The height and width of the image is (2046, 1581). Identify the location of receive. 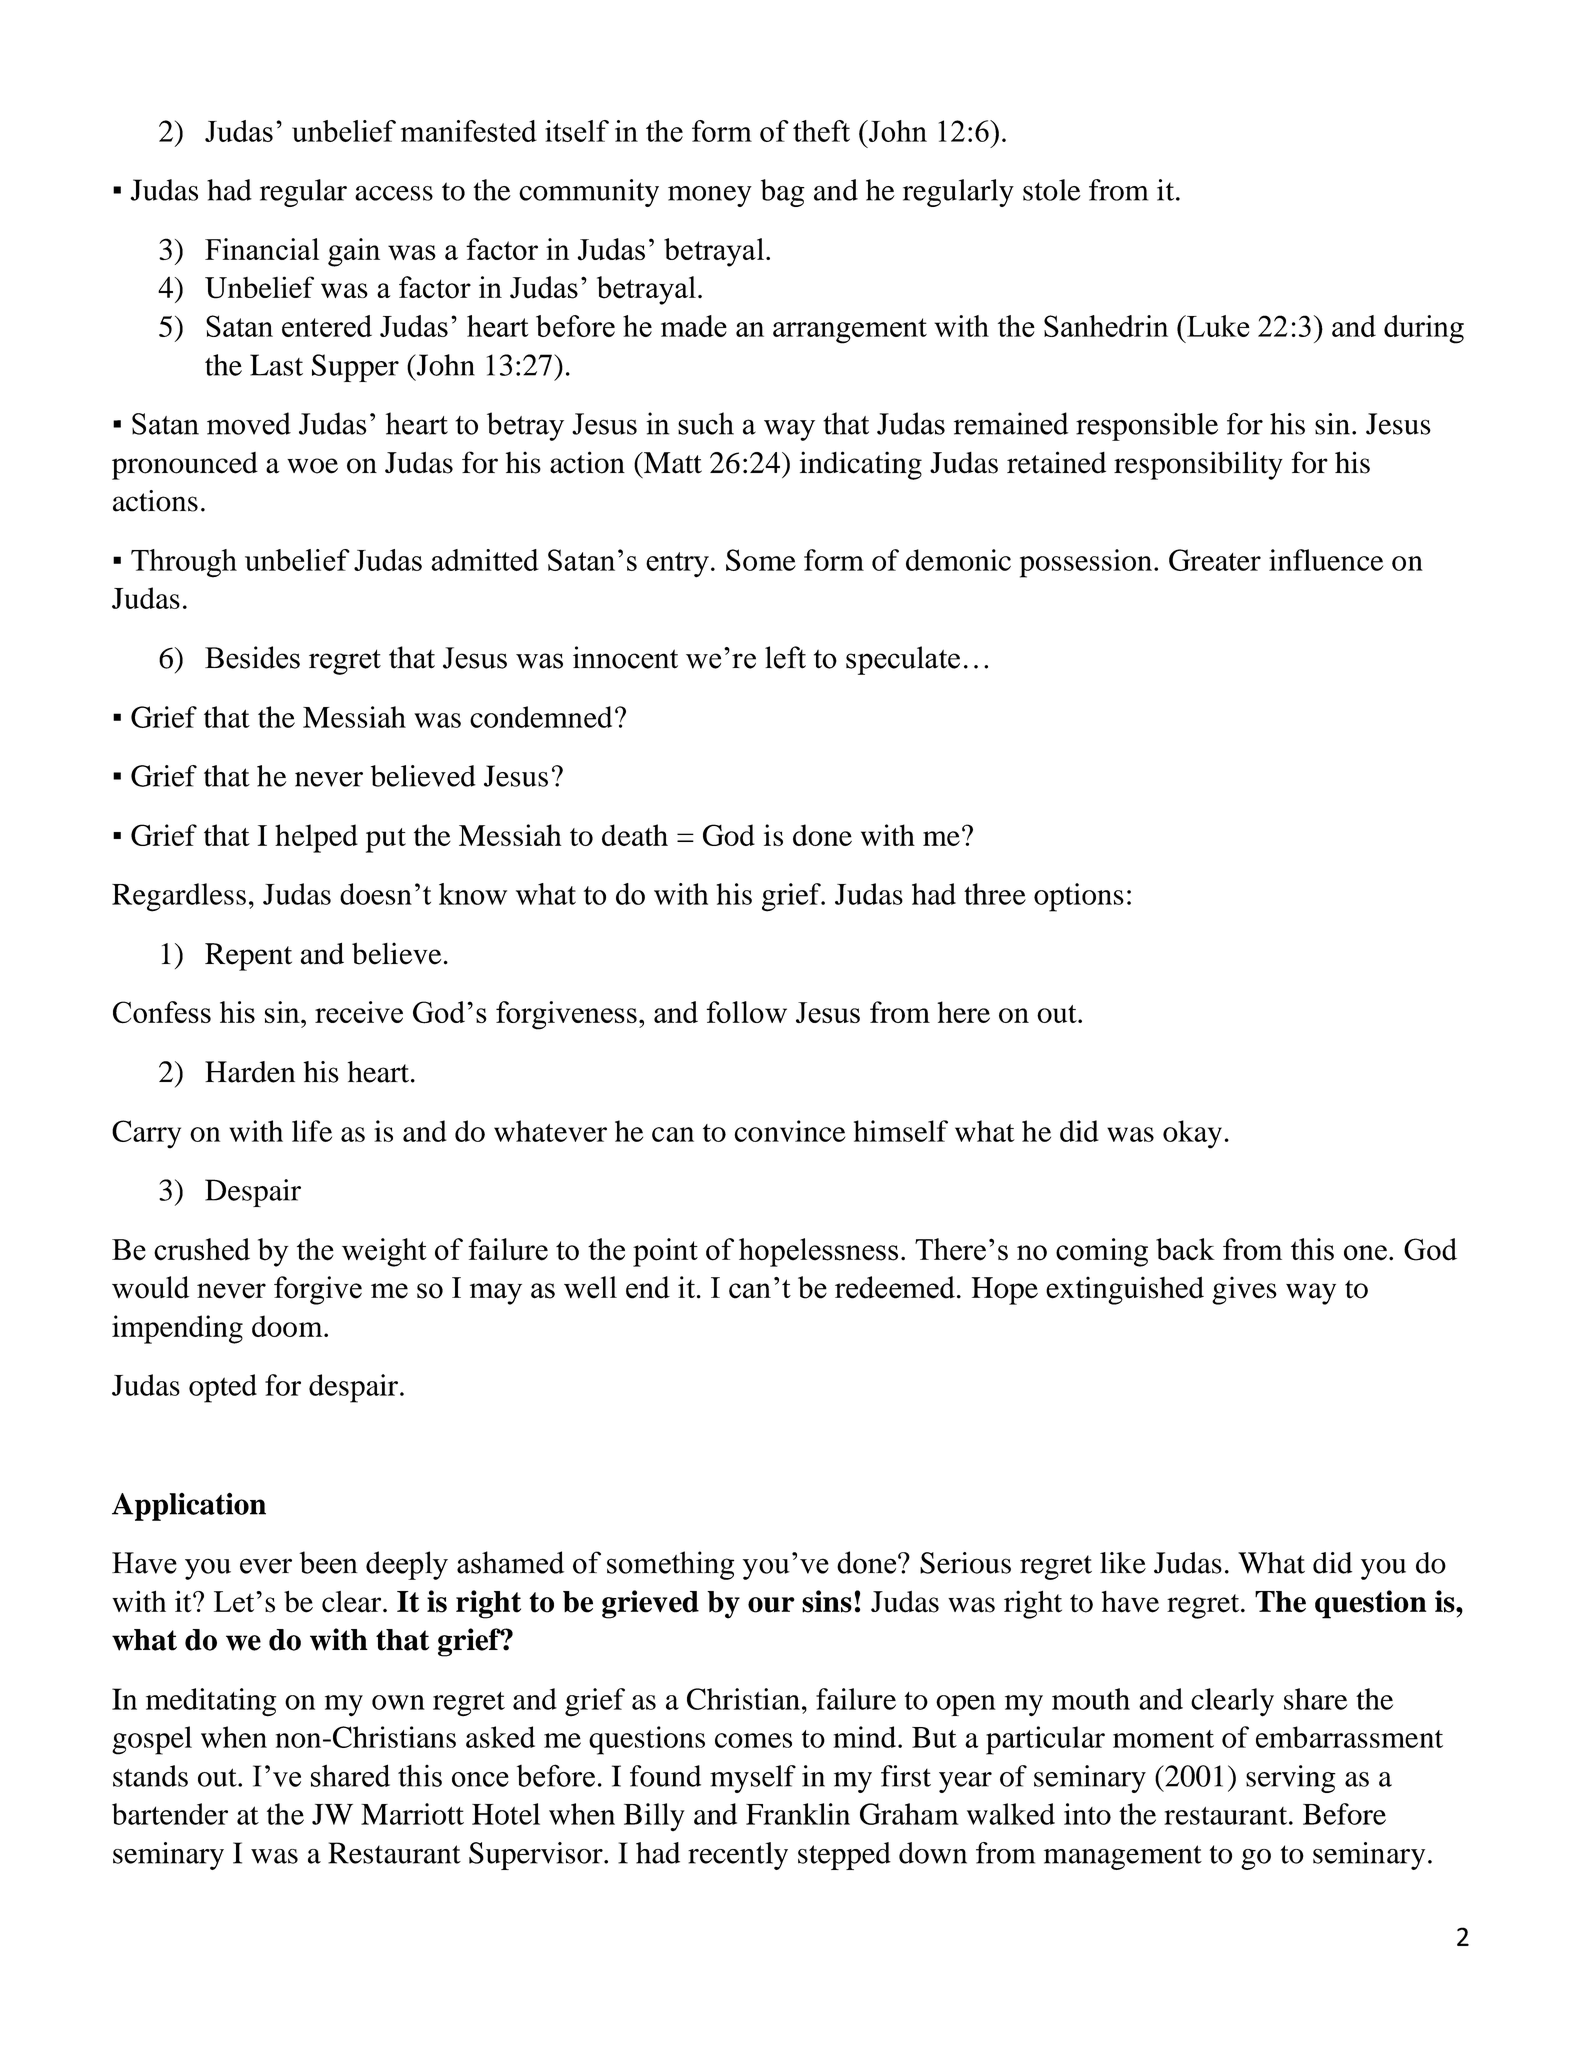
(359, 1012).
